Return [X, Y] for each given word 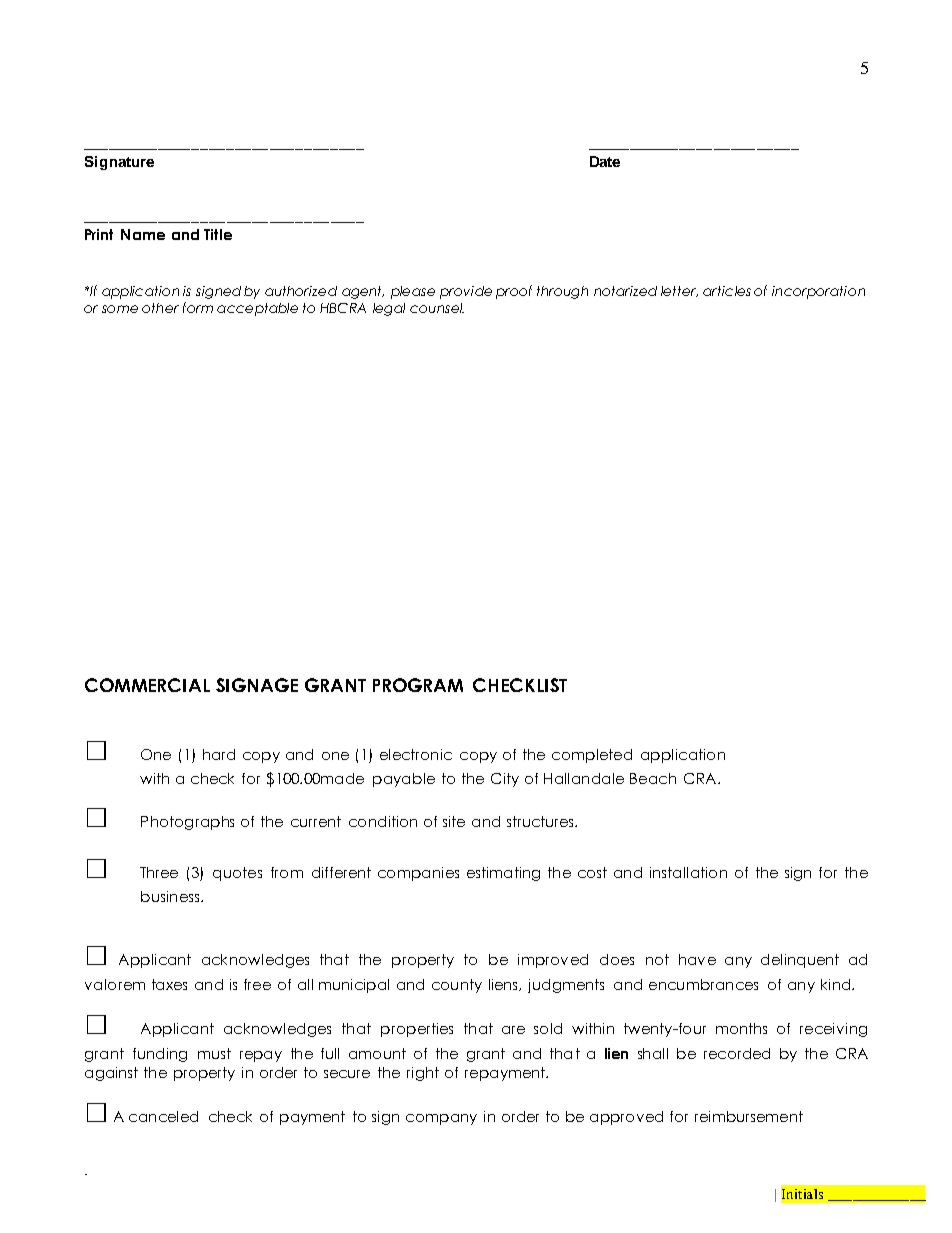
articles [727, 291]
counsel [437, 308]
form [198, 307]
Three [159, 872]
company [441, 1119]
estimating [503, 874]
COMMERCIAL [147, 685]
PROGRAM [418, 685]
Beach [653, 778]
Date [605, 161]
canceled [163, 1116]
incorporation [818, 292]
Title [218, 234]
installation [688, 872]
